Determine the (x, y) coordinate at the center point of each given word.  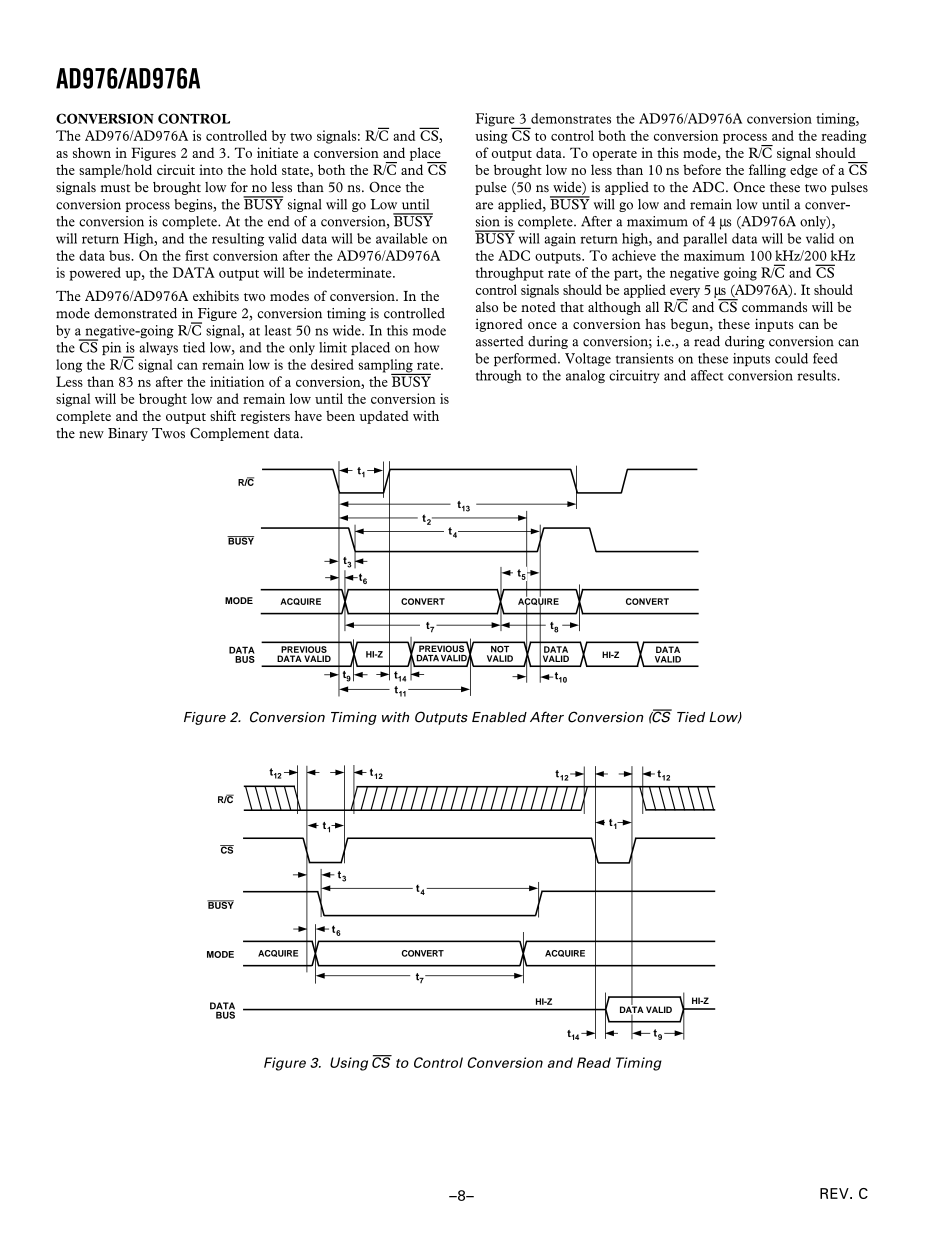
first (197, 255)
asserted (500, 341)
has (655, 324)
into (211, 169)
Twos (168, 433)
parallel (705, 240)
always (158, 348)
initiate (277, 152)
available (402, 238)
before (702, 169)
